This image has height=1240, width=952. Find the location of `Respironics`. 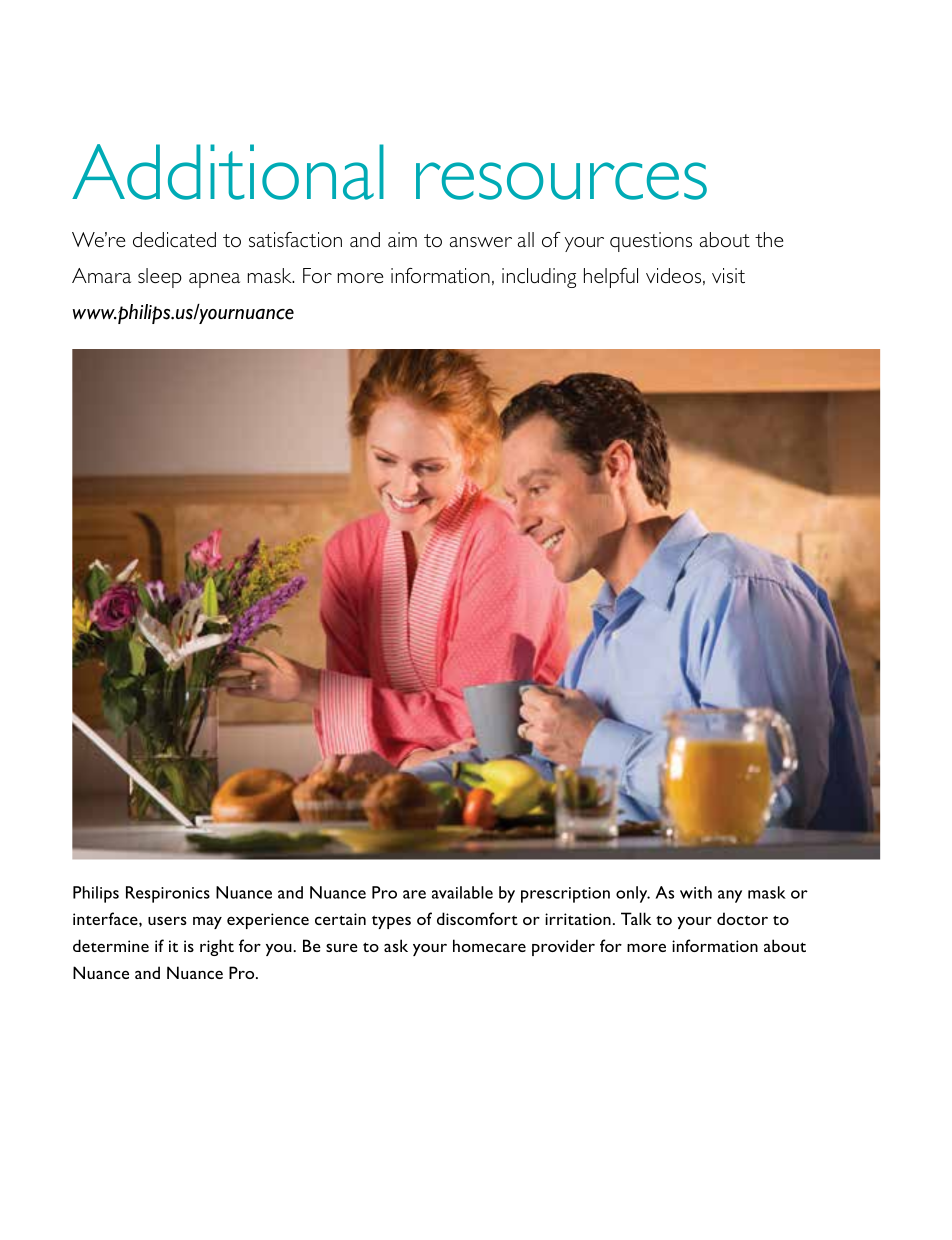

Respironics is located at coordinates (168, 894).
